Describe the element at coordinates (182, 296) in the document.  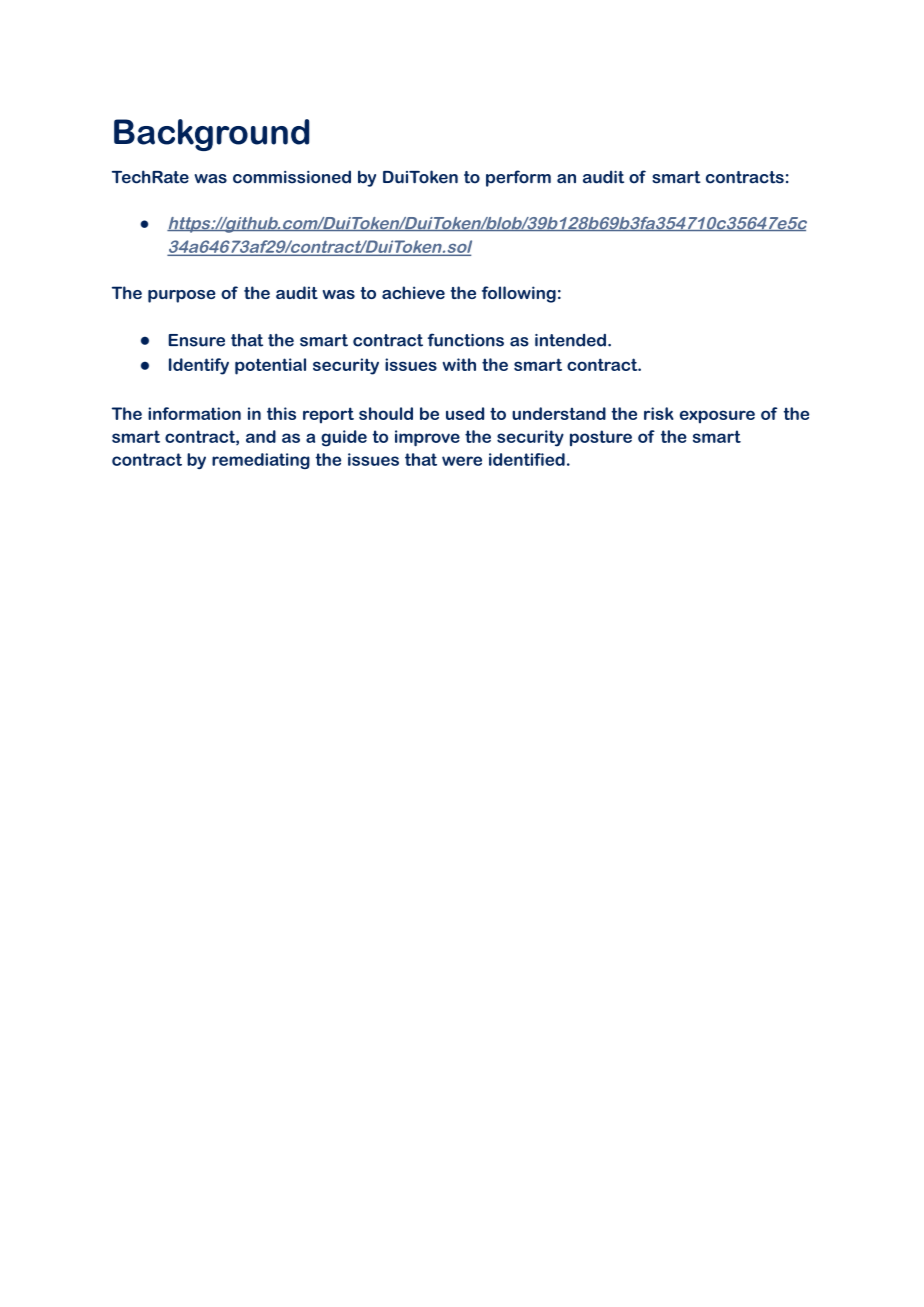
I see `purpose` at that location.
